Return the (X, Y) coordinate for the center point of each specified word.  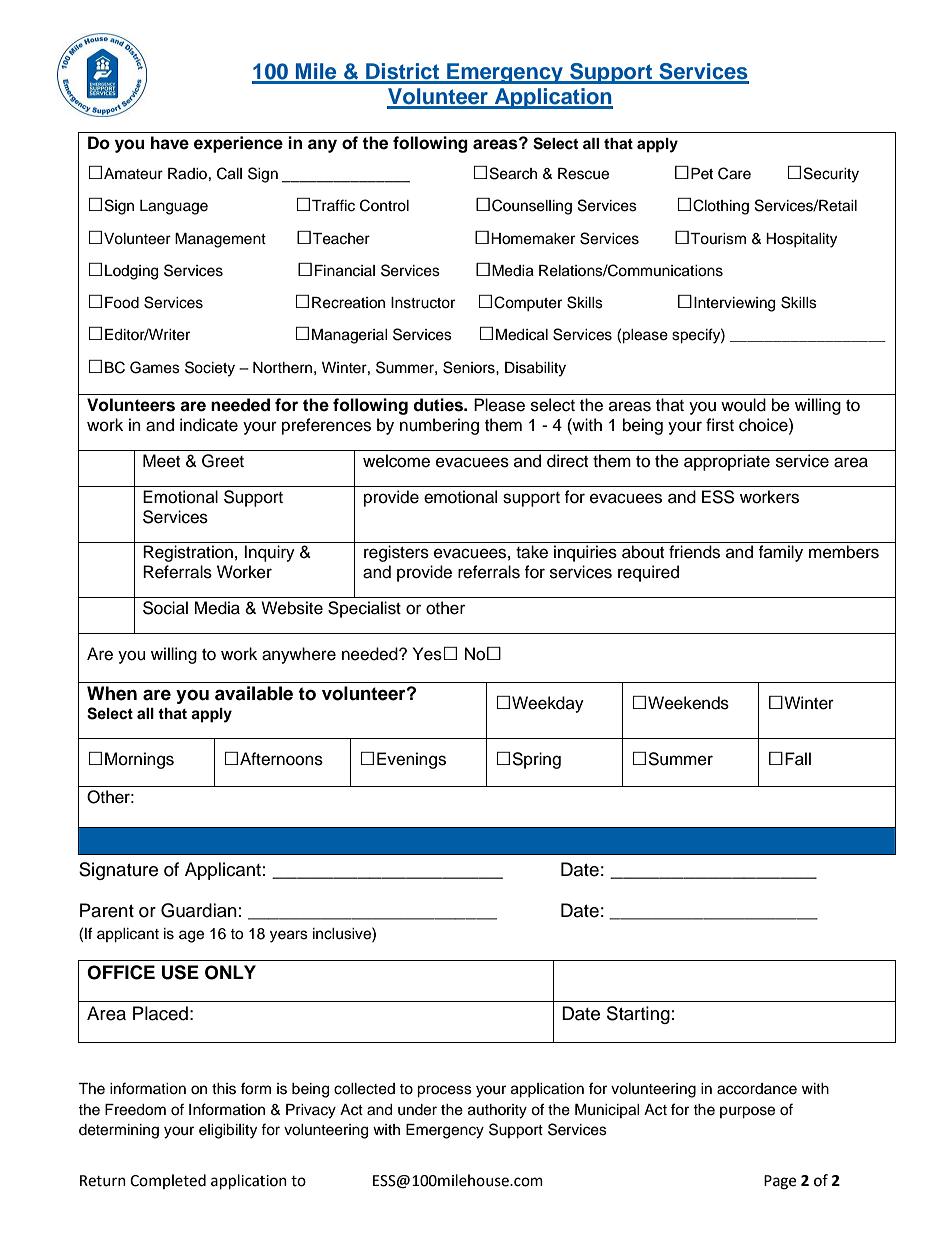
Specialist (364, 609)
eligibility (228, 1131)
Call (229, 173)
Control (384, 205)
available (254, 693)
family (780, 553)
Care (734, 173)
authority (497, 1111)
